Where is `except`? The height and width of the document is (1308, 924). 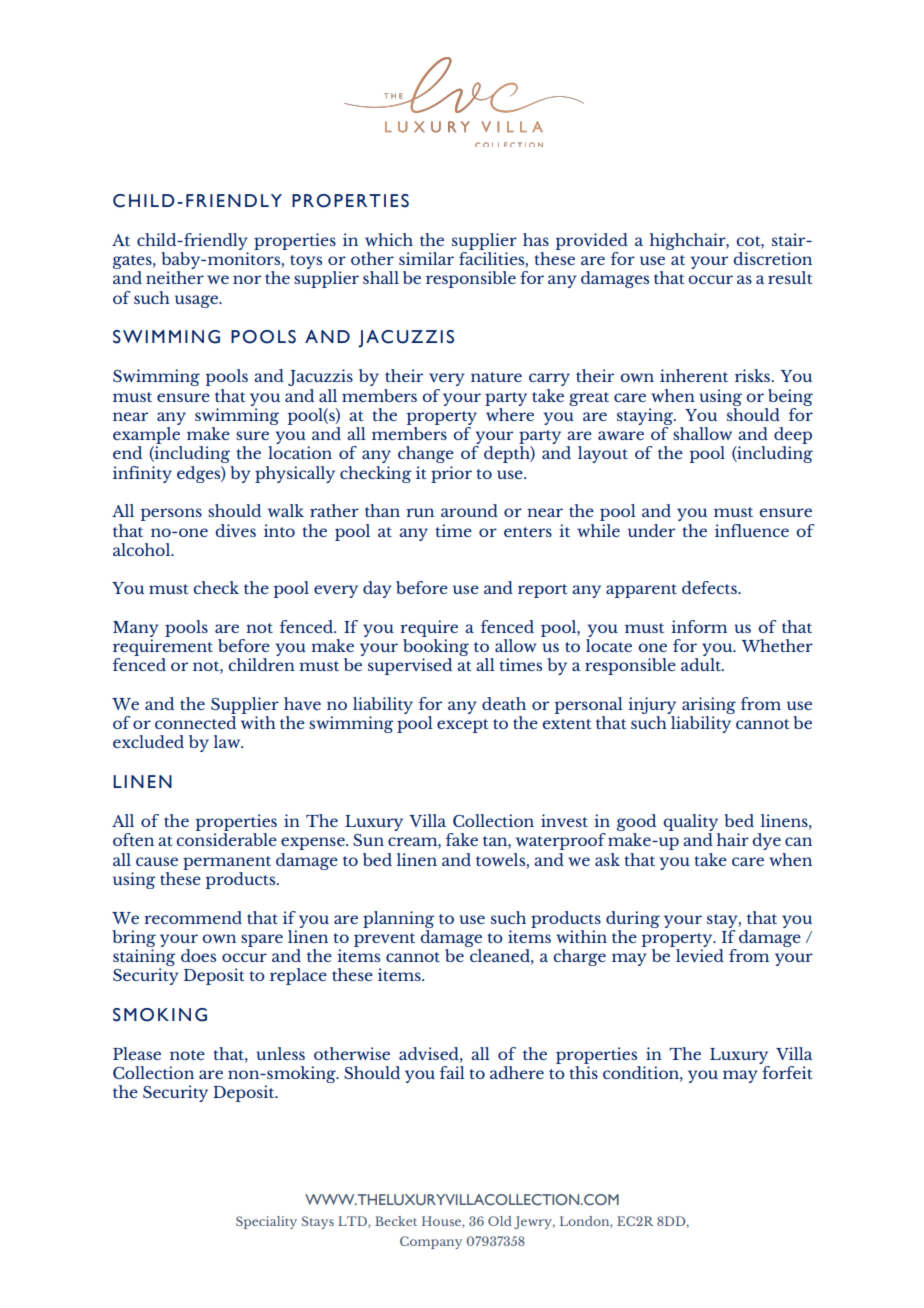 except is located at coordinates (463, 726).
